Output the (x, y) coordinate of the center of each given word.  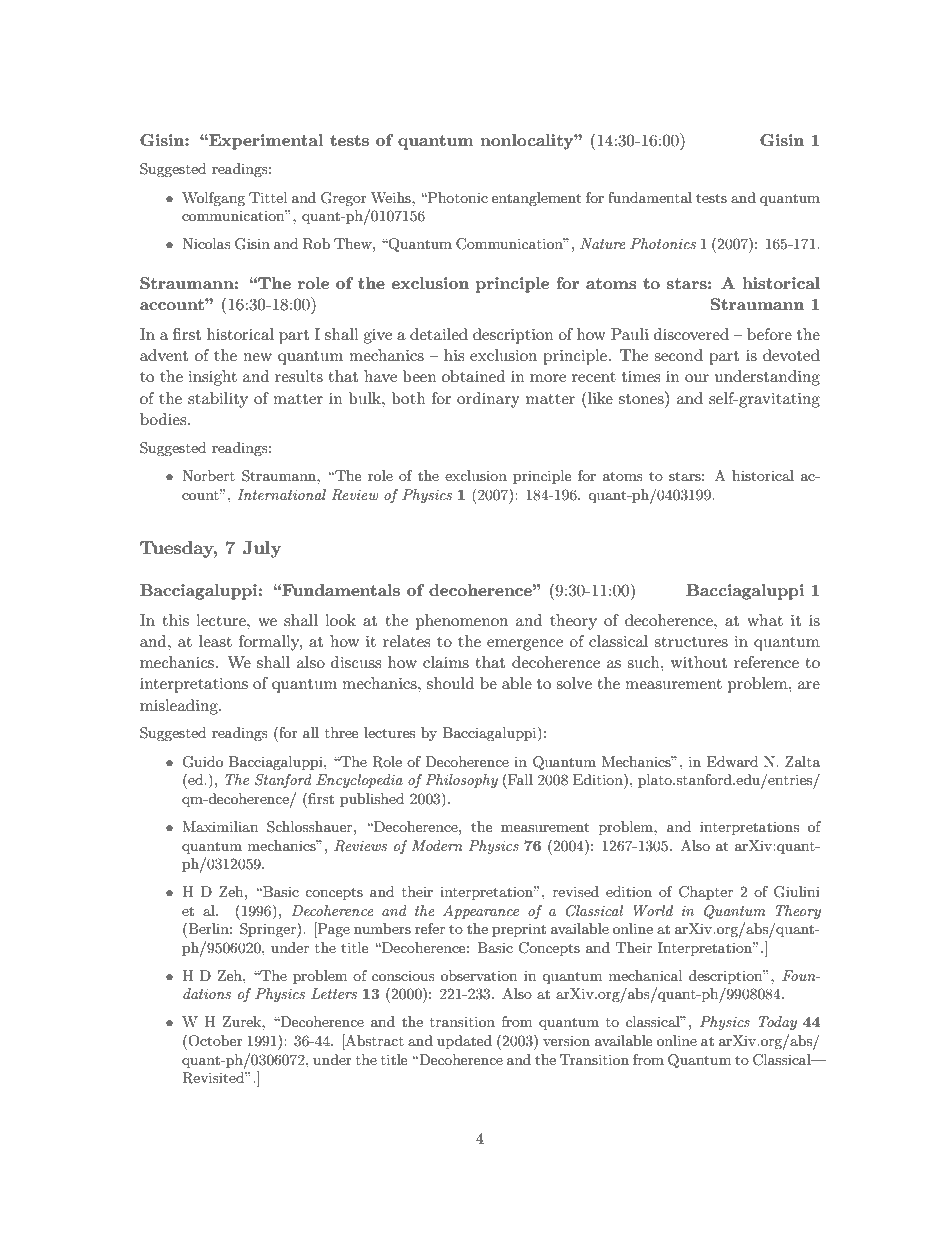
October (215, 1041)
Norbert (208, 475)
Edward (732, 761)
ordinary (488, 400)
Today (777, 1023)
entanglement (536, 199)
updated (464, 1042)
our (697, 378)
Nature (603, 243)
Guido (202, 762)
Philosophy (462, 781)
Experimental (265, 142)
